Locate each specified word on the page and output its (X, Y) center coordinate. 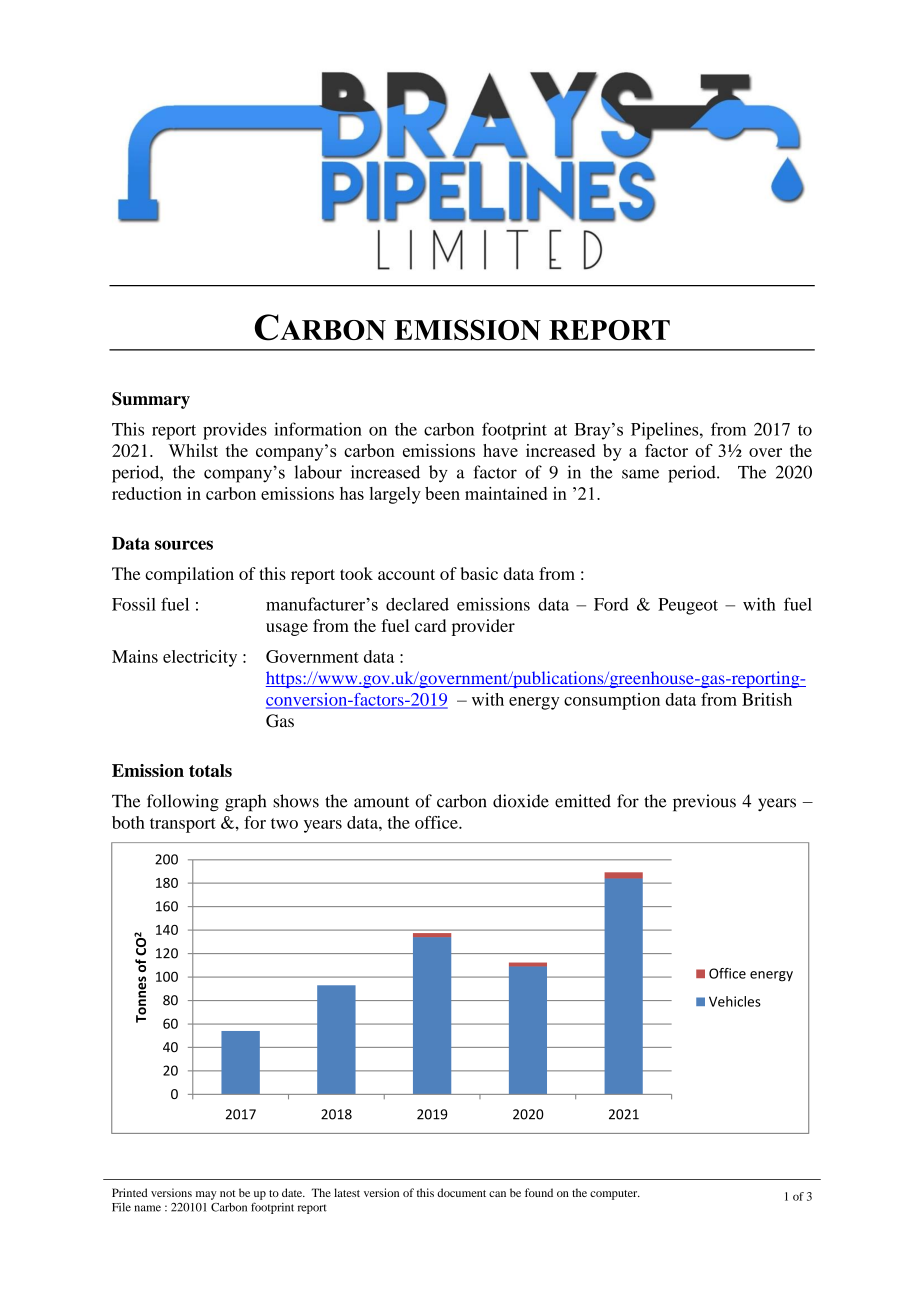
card (430, 625)
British (767, 699)
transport (183, 825)
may (206, 1195)
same (640, 474)
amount (381, 802)
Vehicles (735, 1001)
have (500, 450)
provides (235, 431)
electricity (200, 658)
